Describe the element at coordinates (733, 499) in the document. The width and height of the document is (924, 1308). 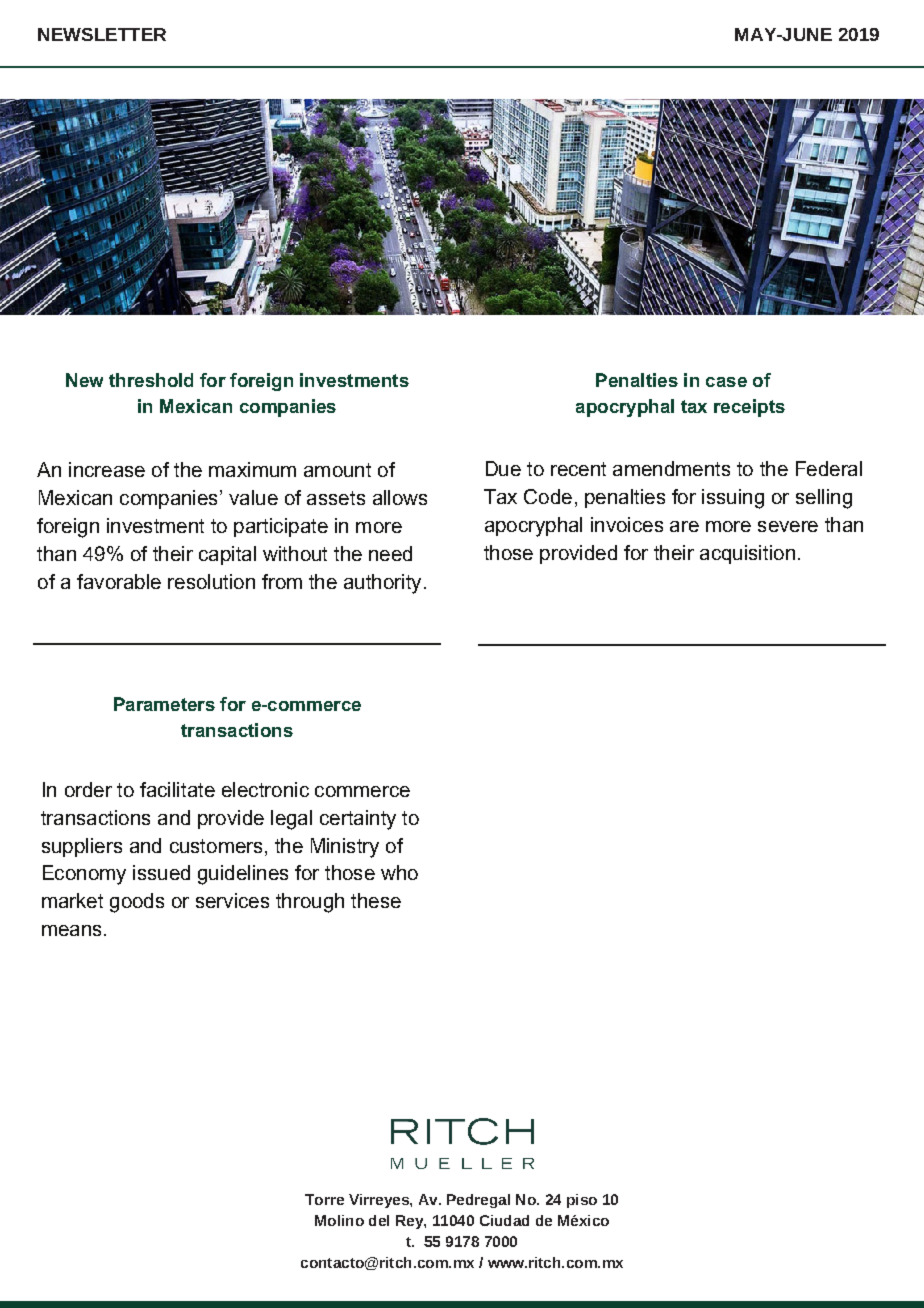
I see `issuing` at that location.
